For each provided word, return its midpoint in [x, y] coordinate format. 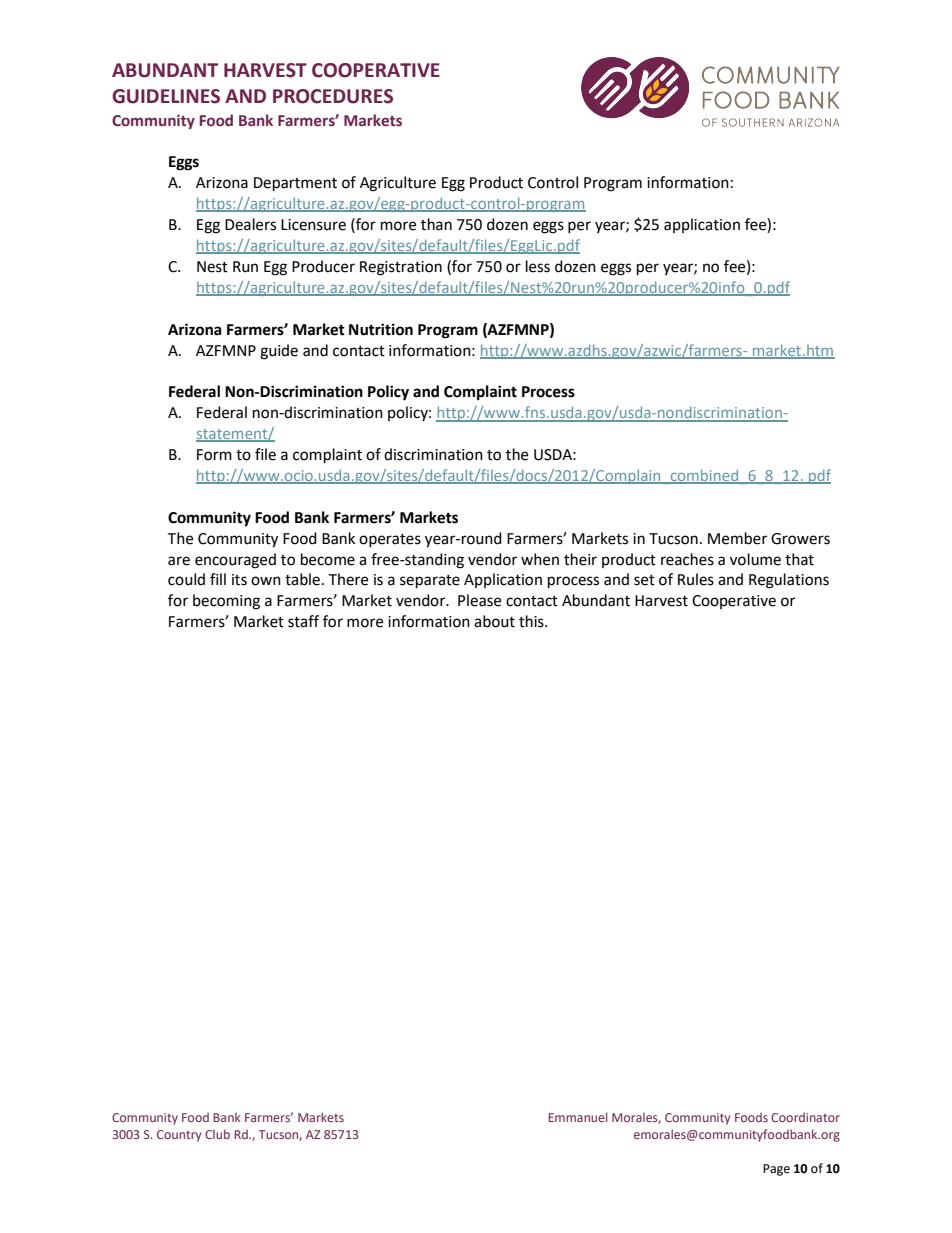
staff [303, 621]
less [538, 266]
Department [295, 184]
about [494, 621]
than [436, 224]
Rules [696, 579]
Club [217, 1134]
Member [737, 538]
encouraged [235, 561]
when [540, 559]
